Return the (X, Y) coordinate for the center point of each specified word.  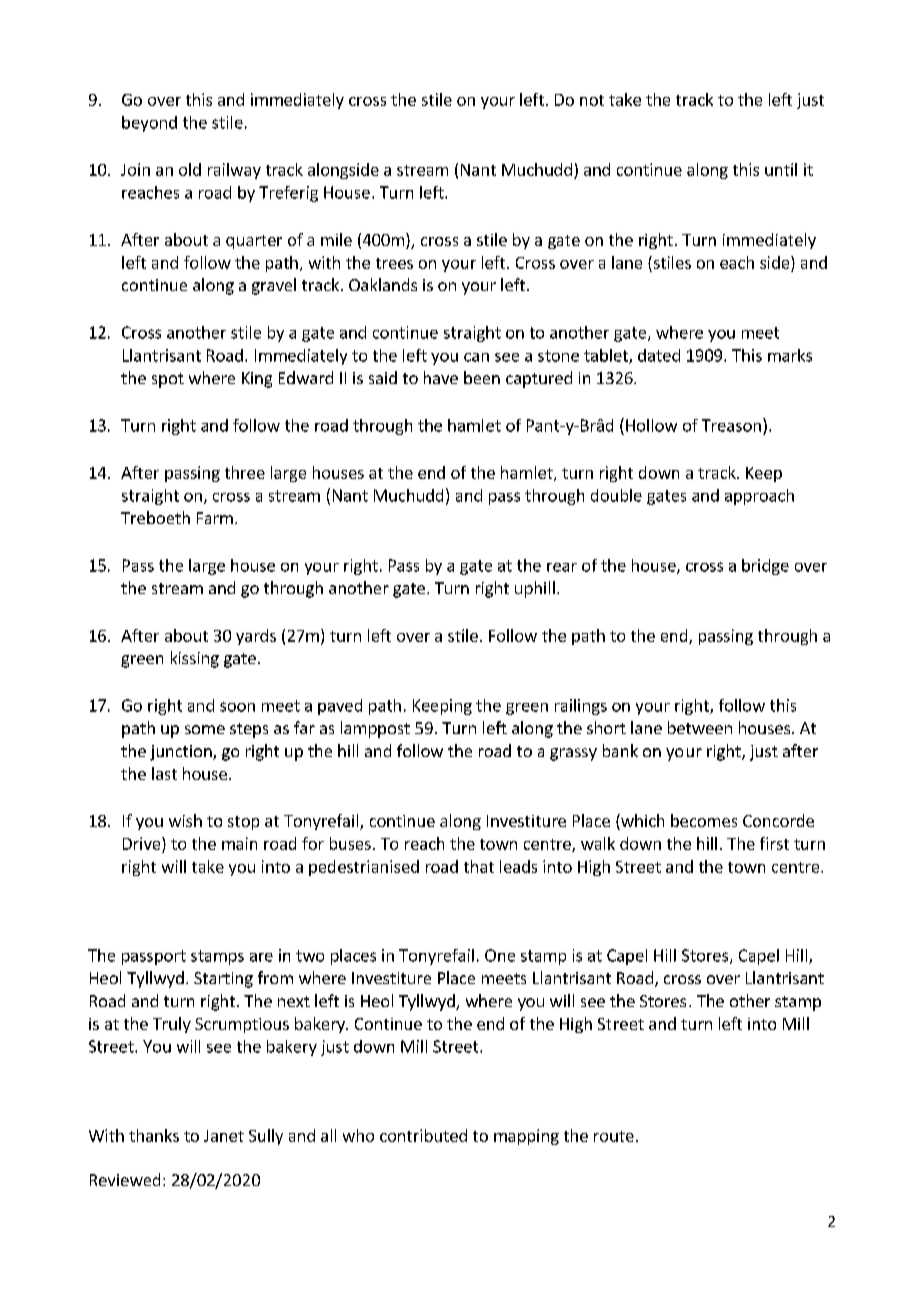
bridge (765, 567)
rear (562, 567)
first (774, 843)
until (781, 169)
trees (394, 263)
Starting (223, 980)
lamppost (375, 729)
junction (182, 753)
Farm (215, 518)
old (190, 169)
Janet (224, 1136)
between (700, 727)
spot (168, 380)
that (479, 866)
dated (659, 355)
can (476, 357)
